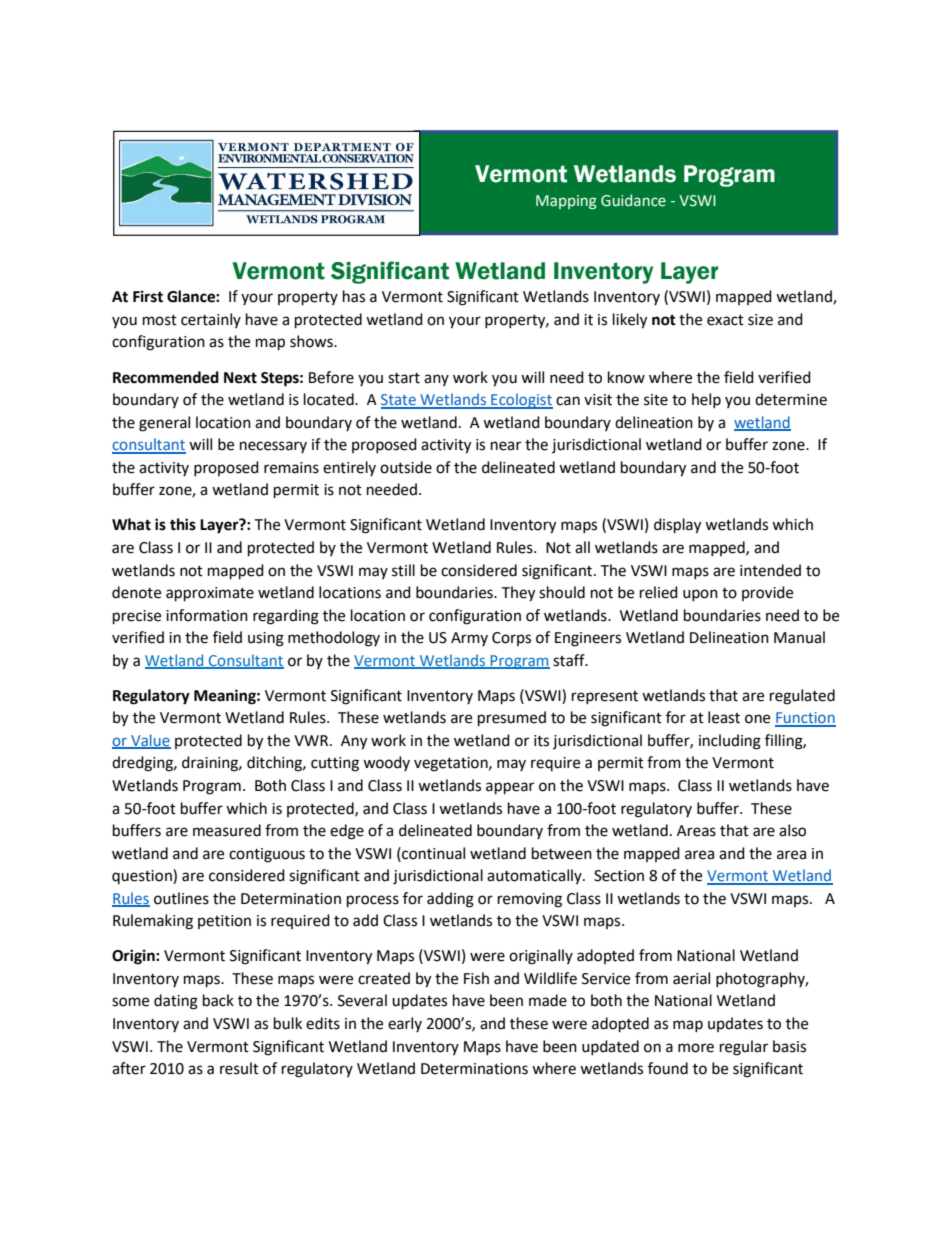 The width and height of the screenshot is (952, 1233). I want to click on First, so click(148, 296).
